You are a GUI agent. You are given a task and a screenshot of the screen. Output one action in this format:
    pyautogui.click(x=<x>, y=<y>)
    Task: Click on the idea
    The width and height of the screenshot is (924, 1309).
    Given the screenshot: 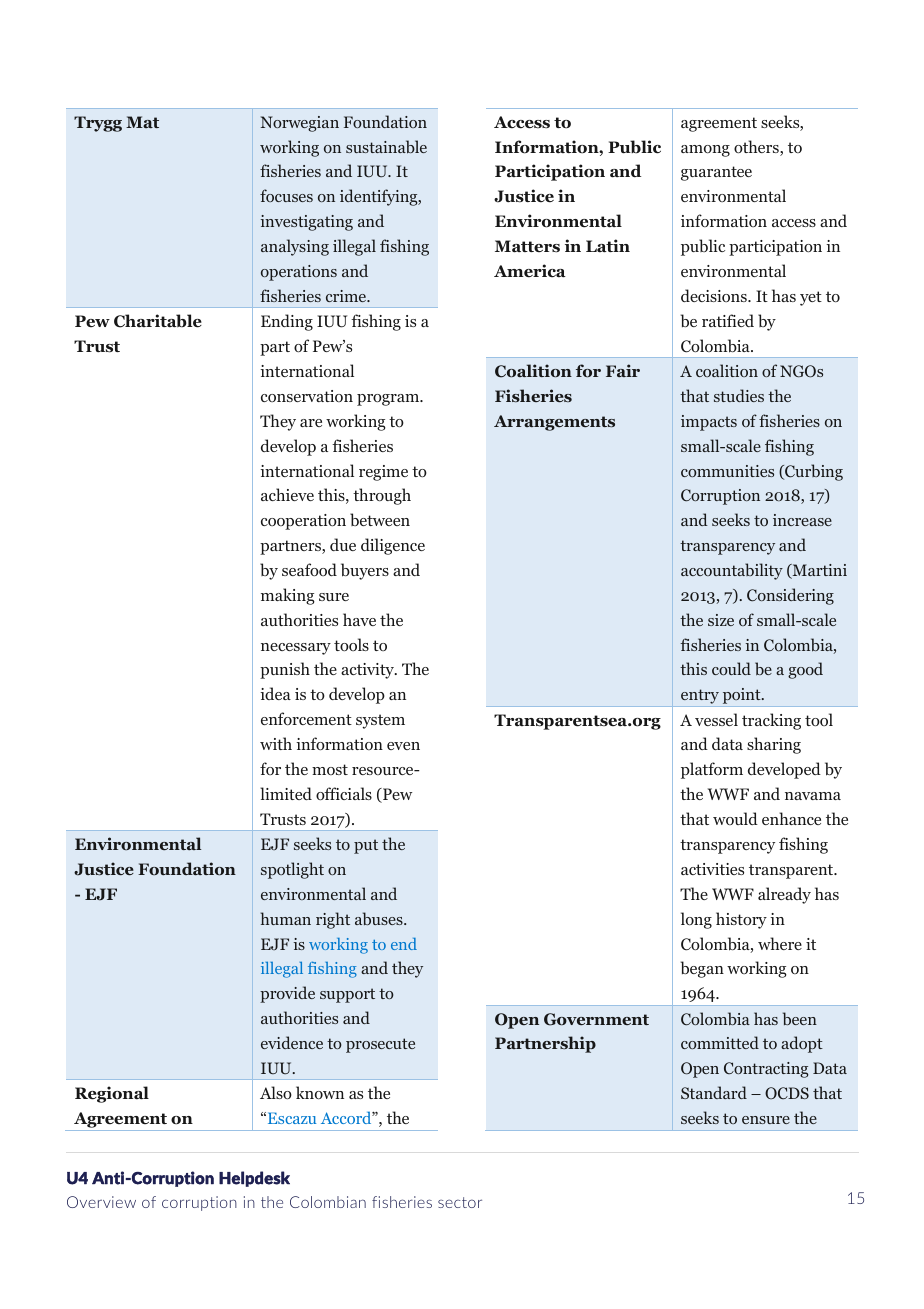 What is the action you would take?
    pyautogui.click(x=275, y=693)
